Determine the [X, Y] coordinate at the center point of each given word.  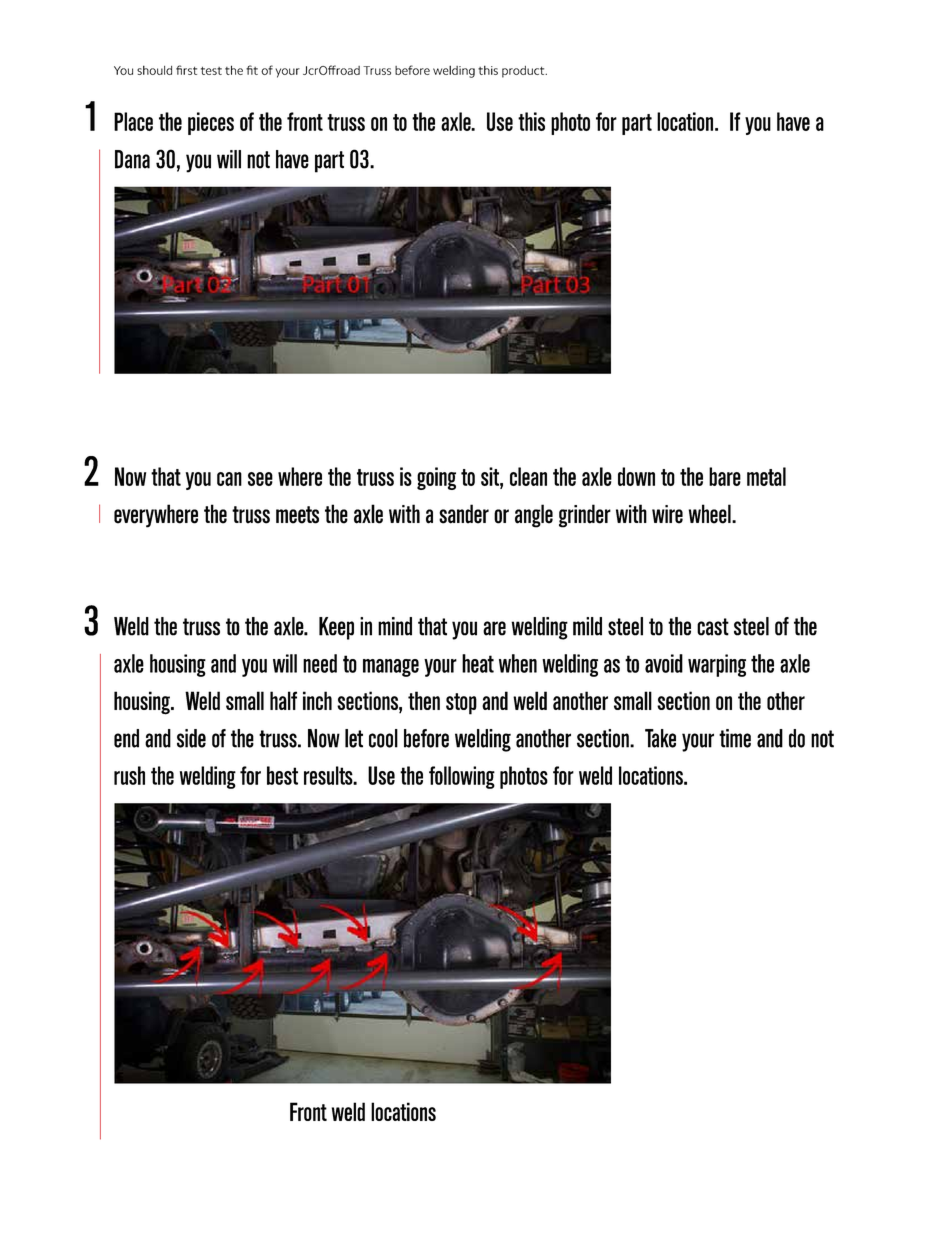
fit [252, 70]
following [462, 777]
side [191, 738]
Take [660, 738]
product [524, 72]
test [211, 71]
